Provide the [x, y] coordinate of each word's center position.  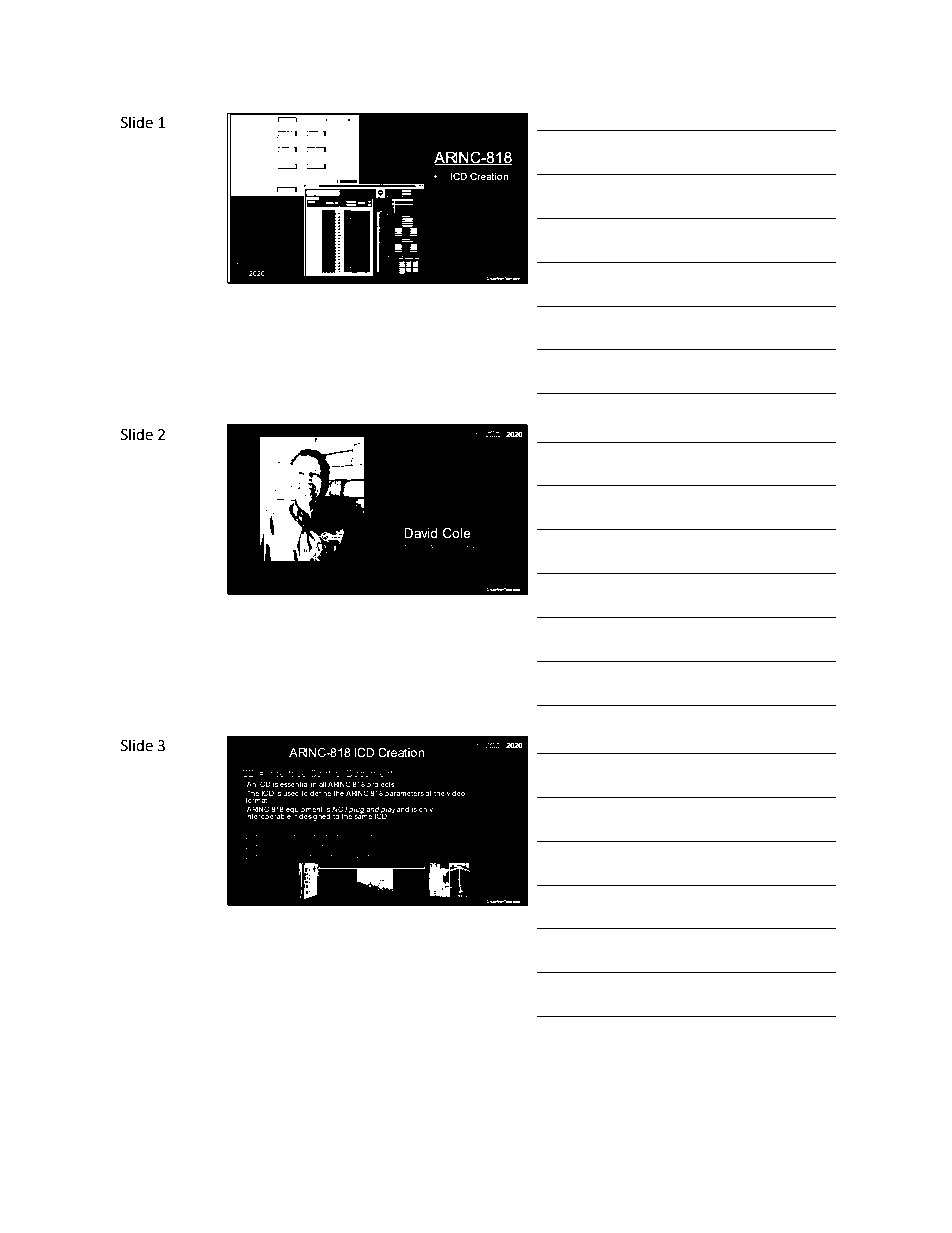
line [301, 856]
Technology [444, 547]
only [426, 810]
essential [294, 784]
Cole [457, 533]
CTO [405, 547]
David [420, 533]
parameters [404, 794]
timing [341, 857]
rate [368, 856]
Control [326, 773]
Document [369, 773]
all [322, 784]
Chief [420, 547]
